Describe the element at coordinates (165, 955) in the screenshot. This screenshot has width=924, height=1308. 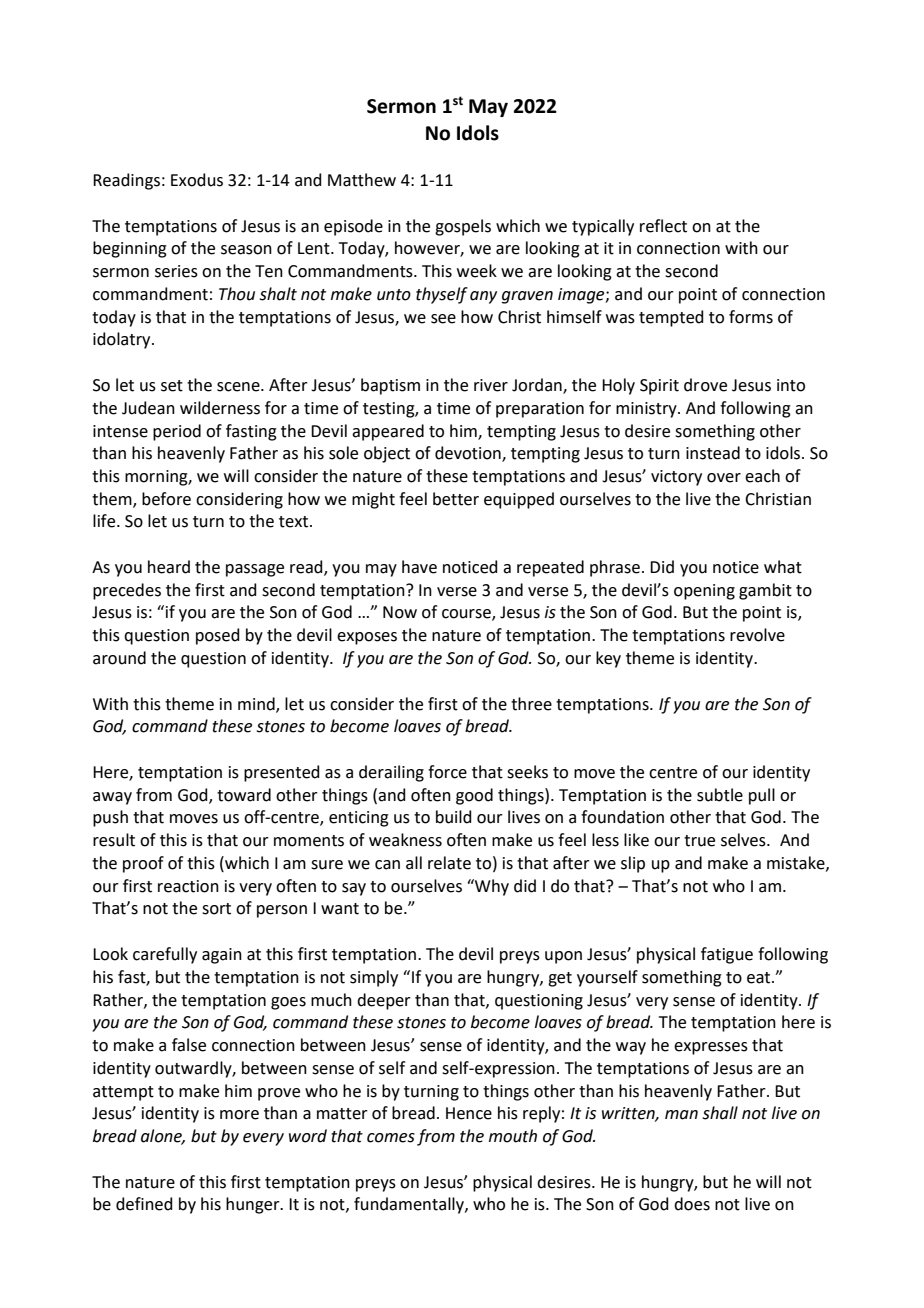
I see `carefully` at that location.
